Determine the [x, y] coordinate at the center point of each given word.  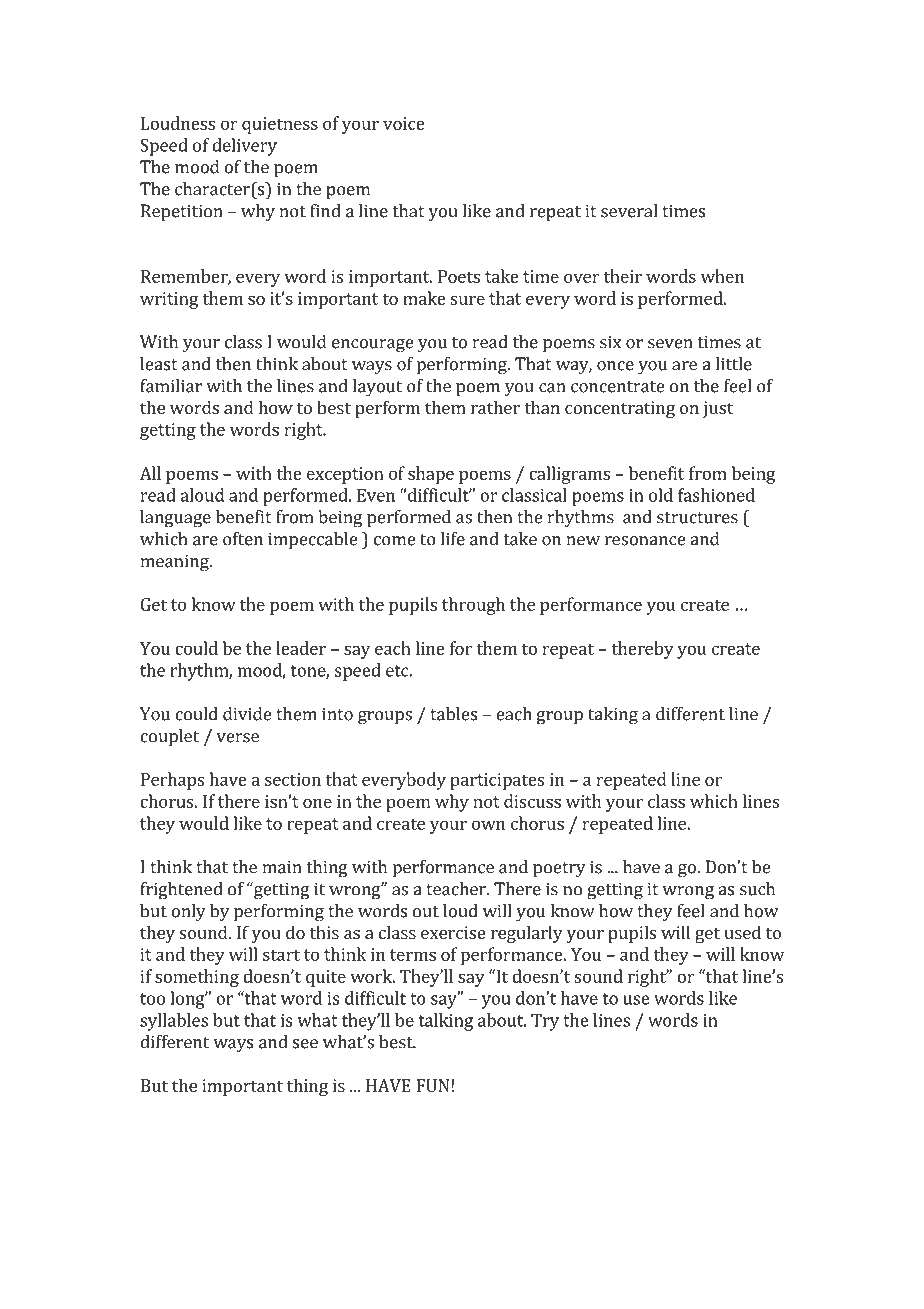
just [718, 409]
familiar [171, 386]
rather [495, 407]
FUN [434, 1085]
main [282, 867]
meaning [175, 563]
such [757, 889]
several [629, 211]
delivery [244, 147]
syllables [174, 1022]
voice [404, 123]
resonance [645, 541]
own [488, 825]
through [473, 606]
